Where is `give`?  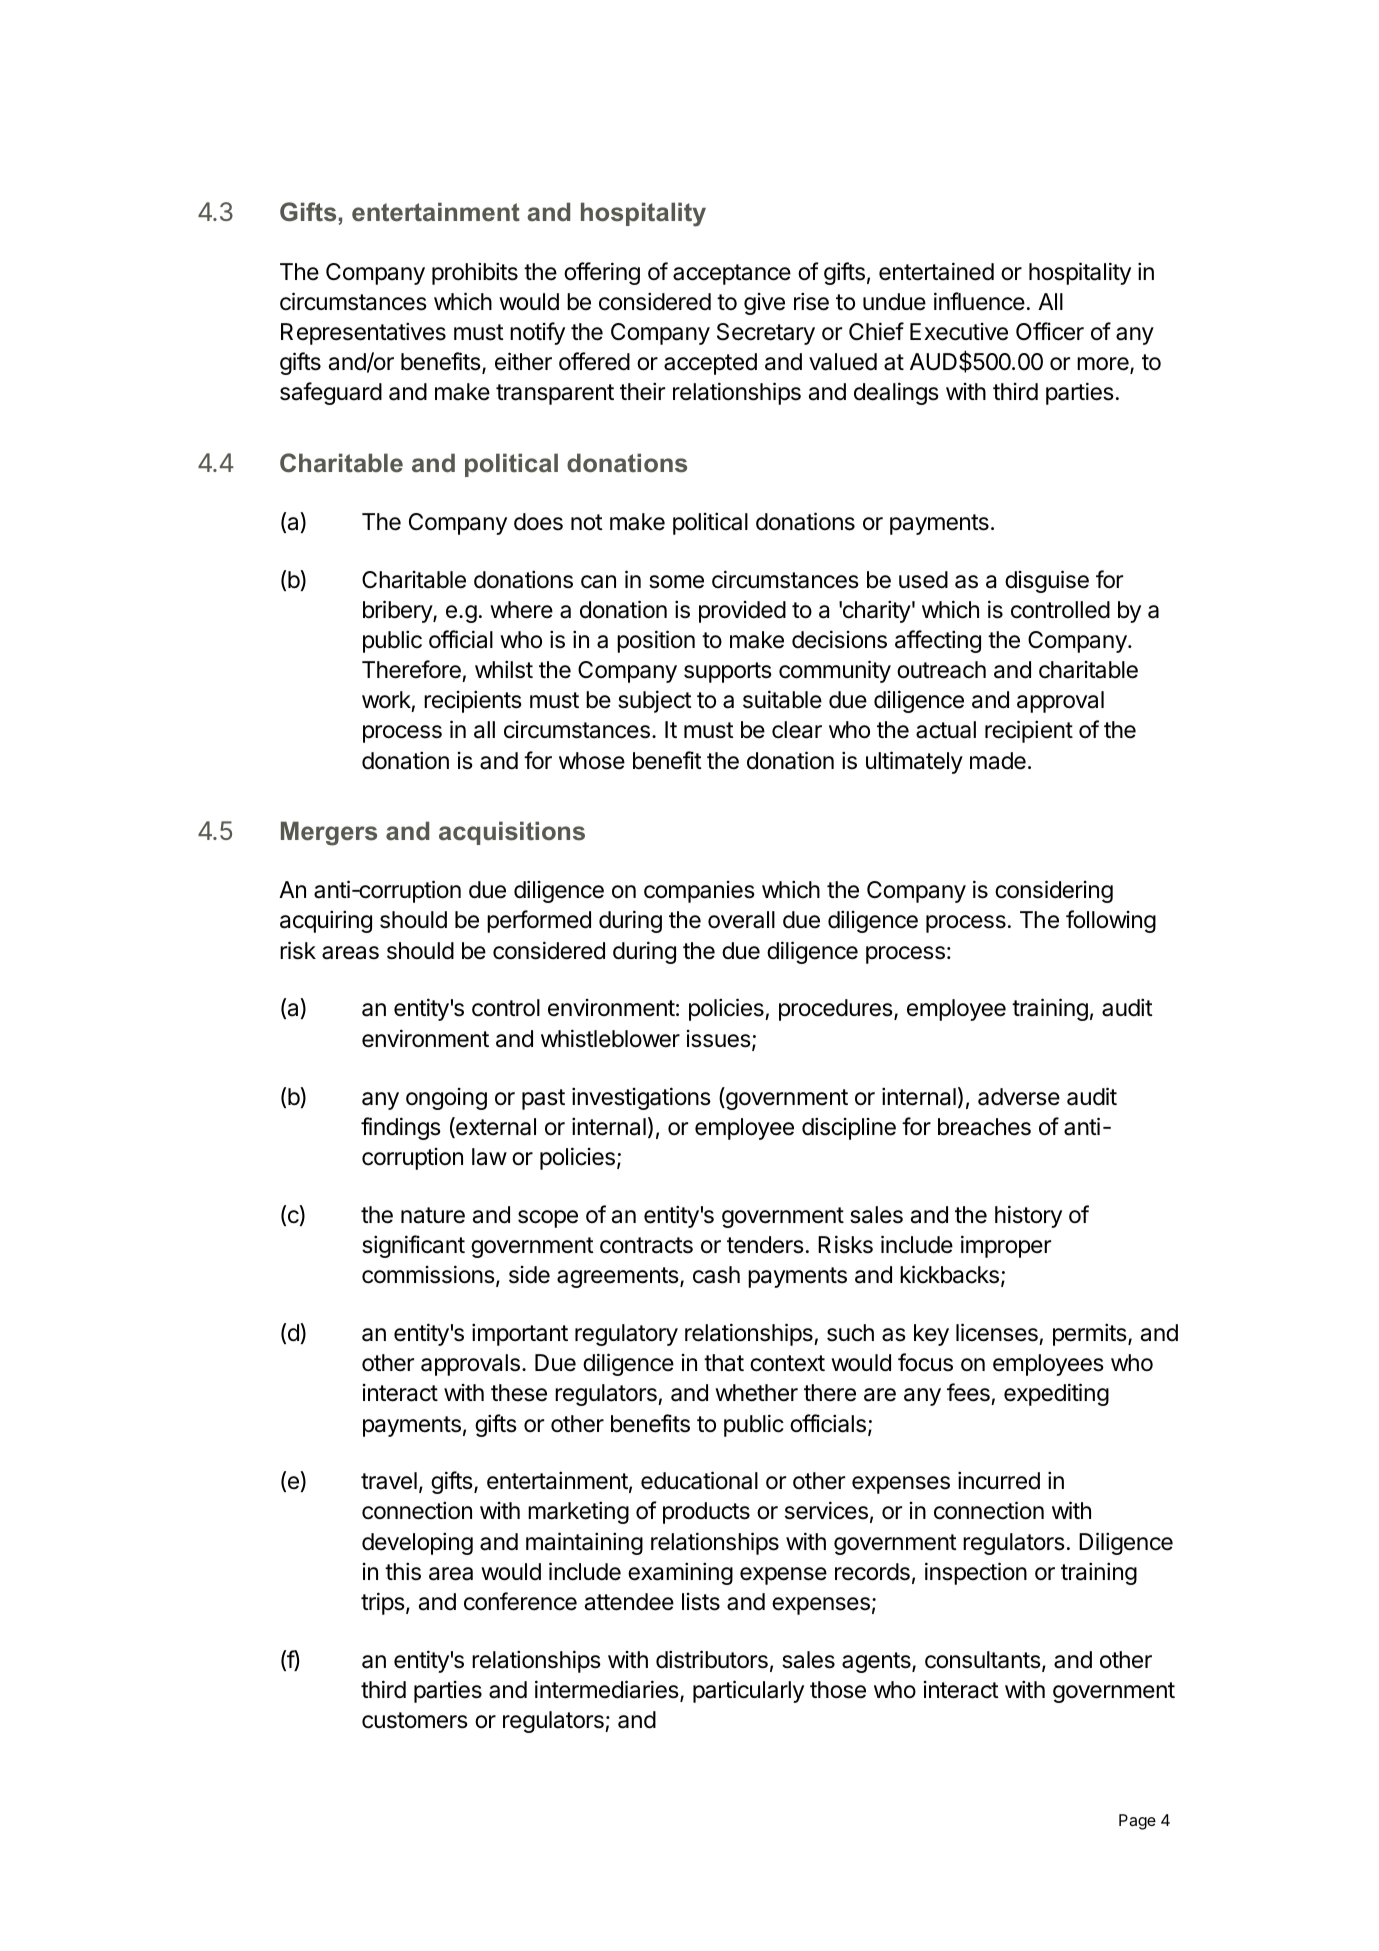 give is located at coordinates (764, 304).
